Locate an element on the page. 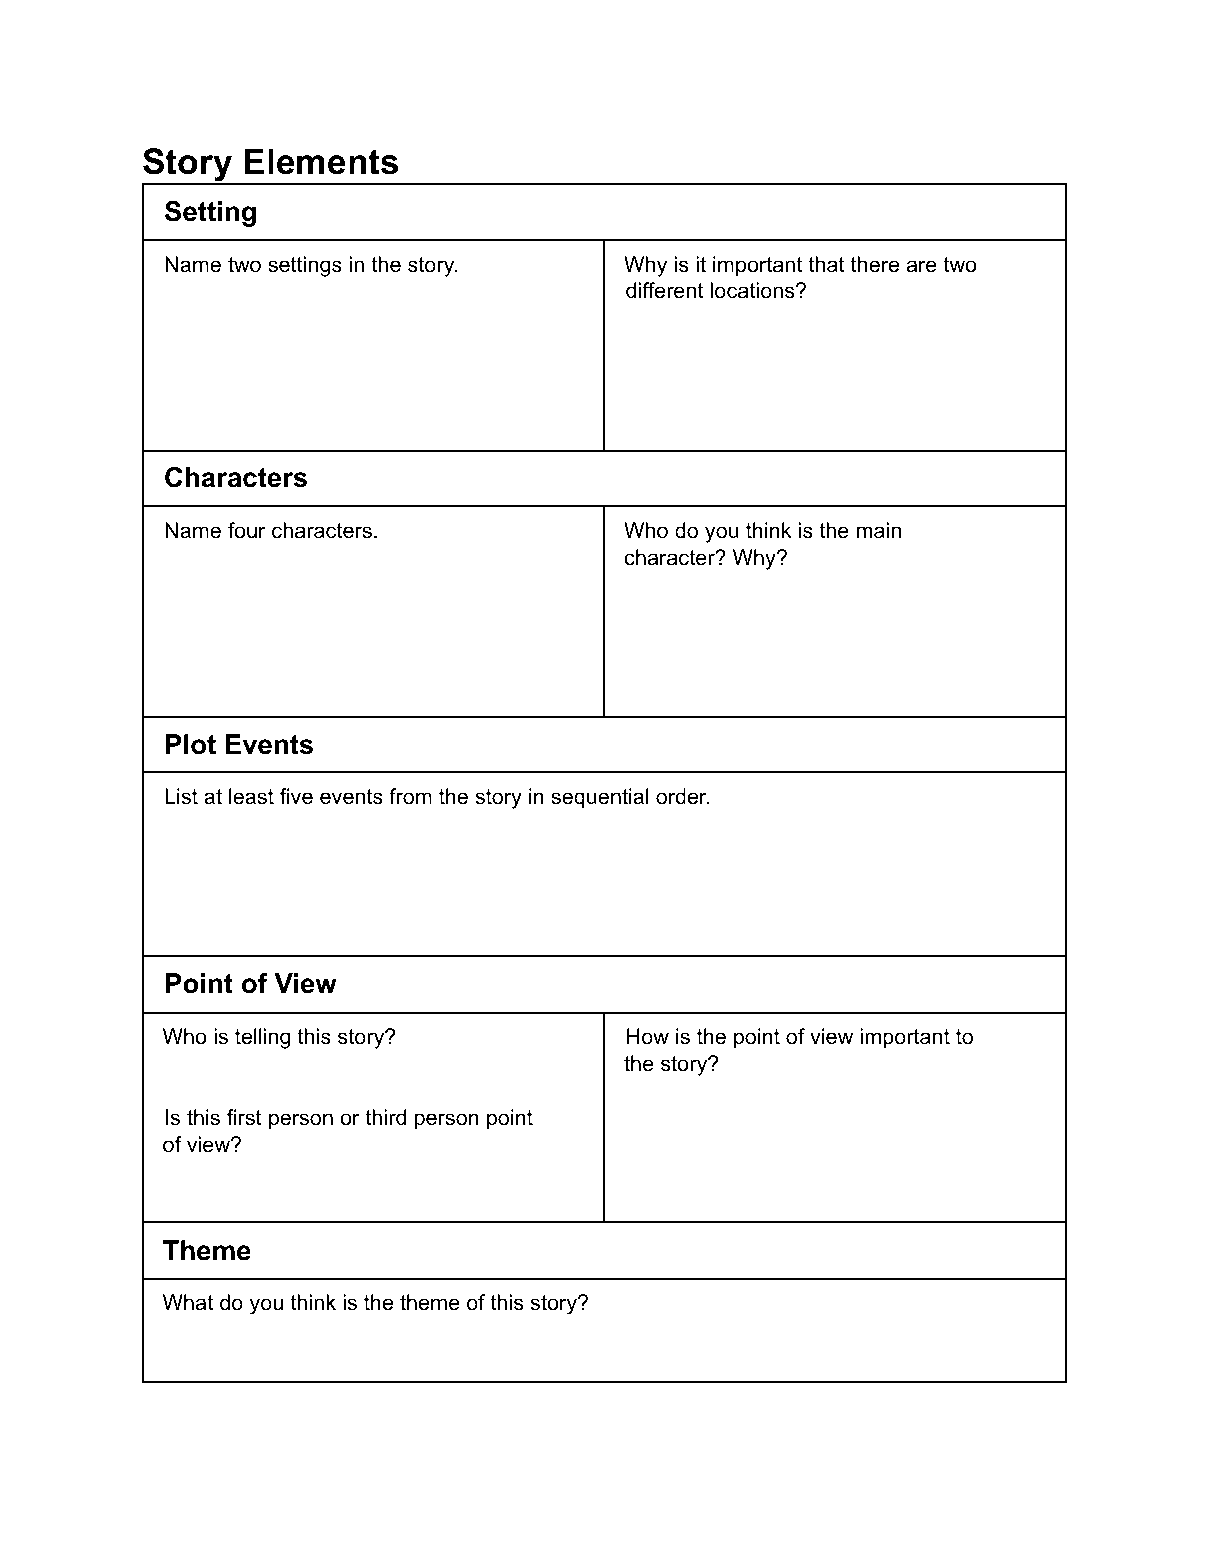  third is located at coordinates (385, 1117).
